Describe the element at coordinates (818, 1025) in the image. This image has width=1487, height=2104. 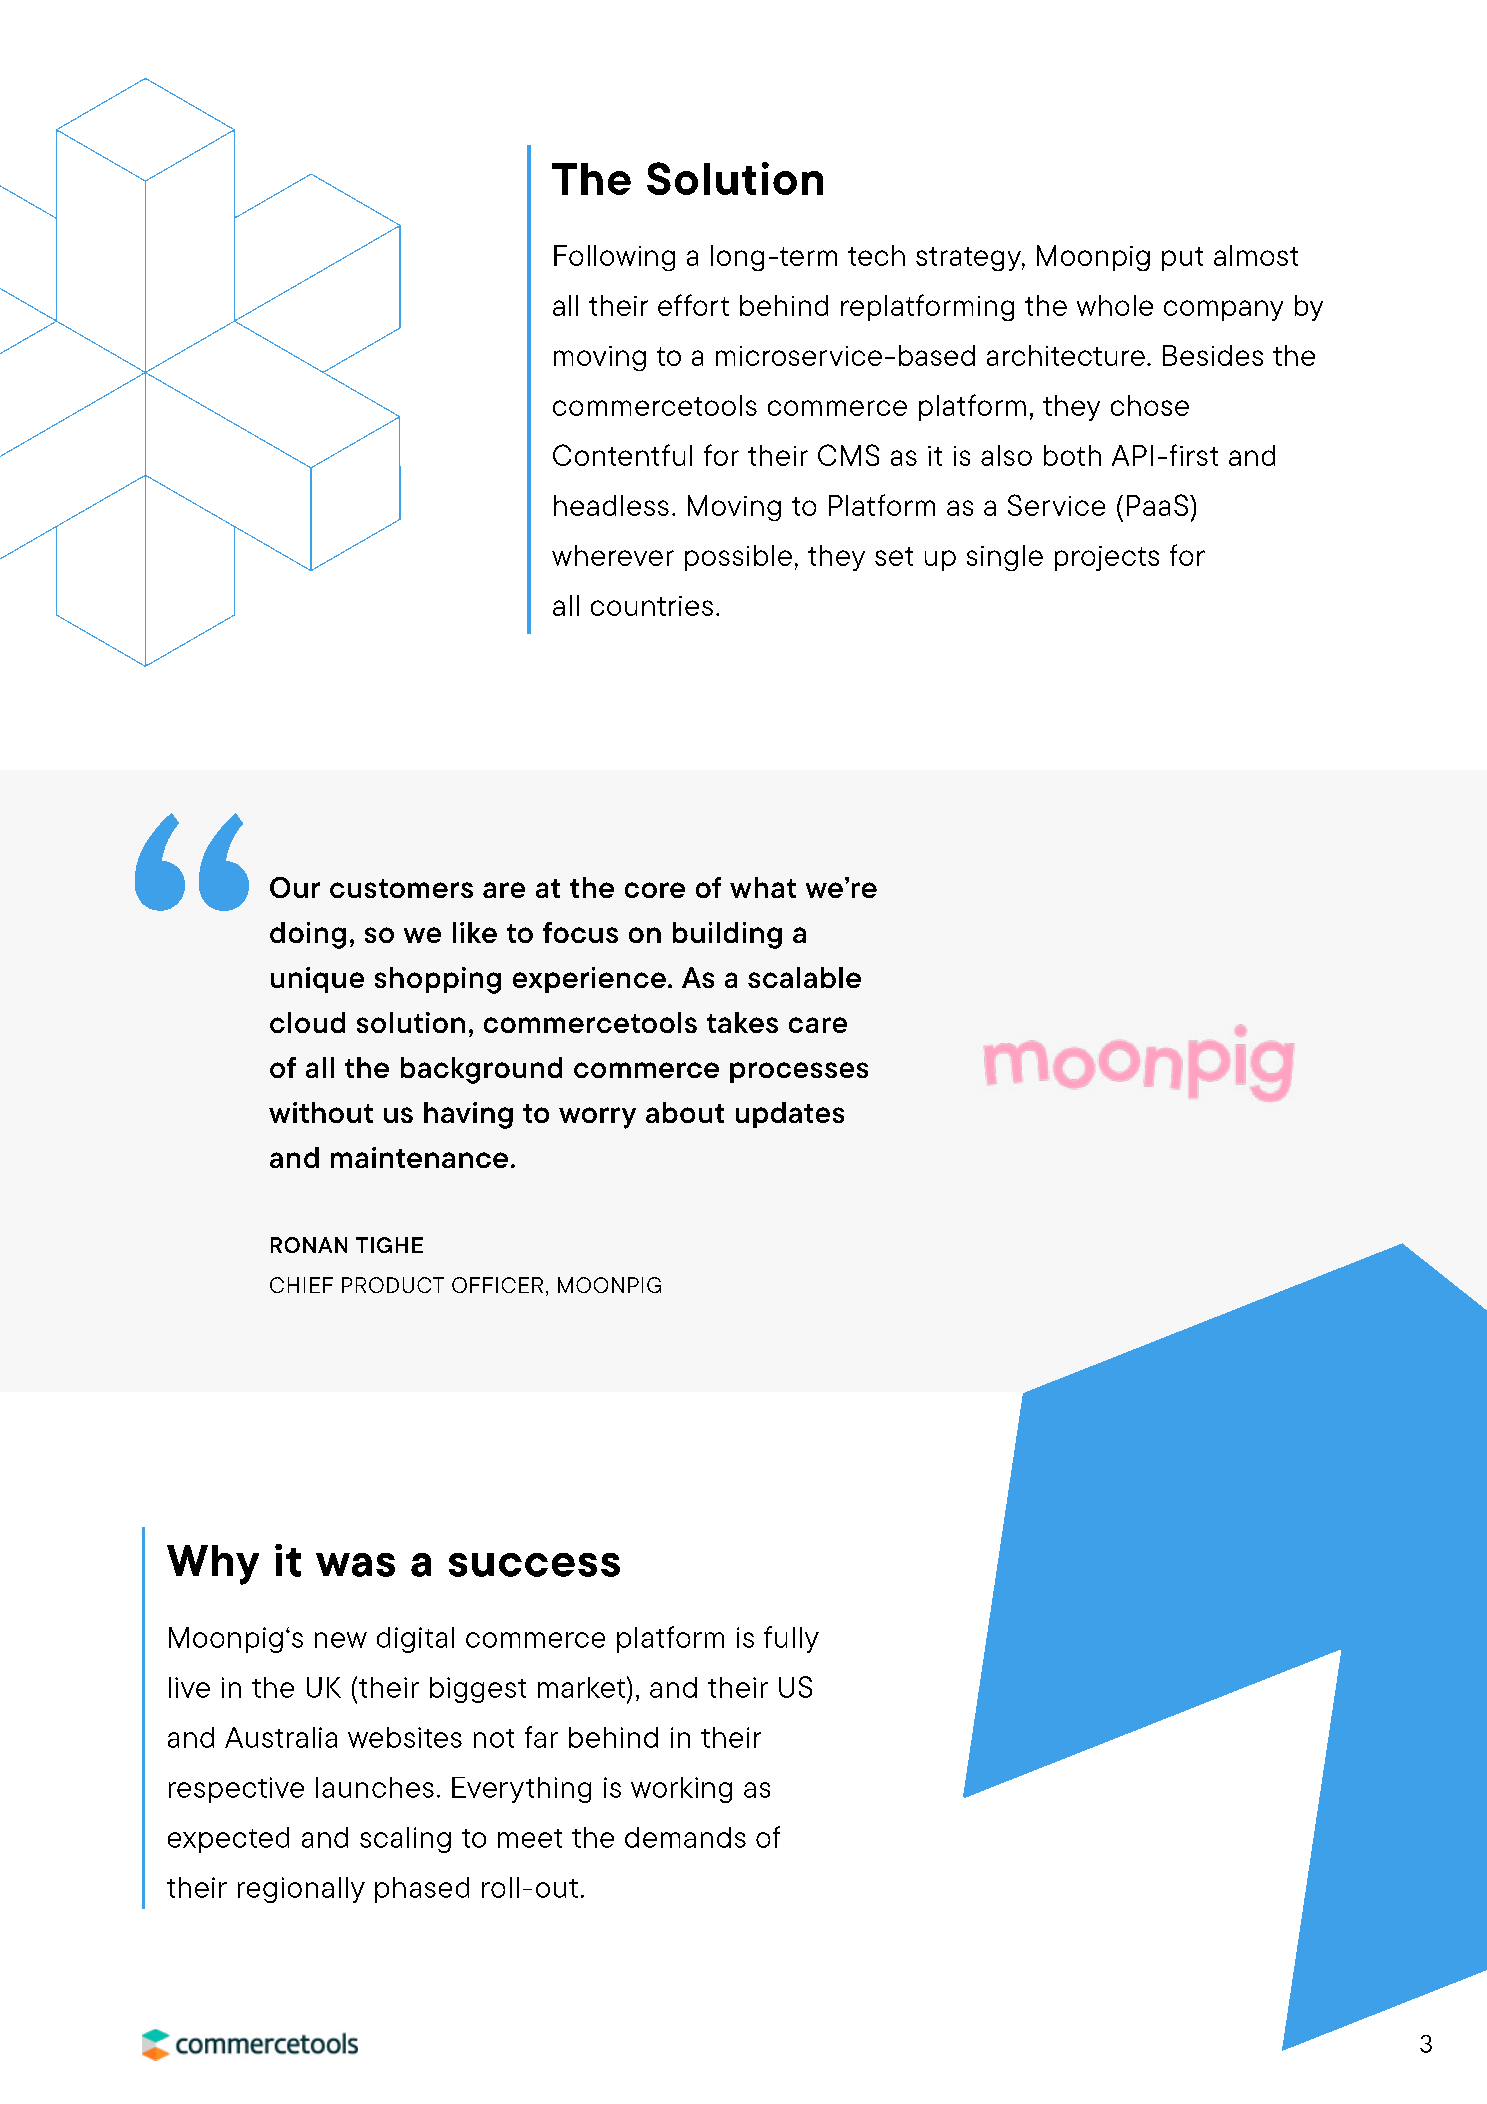
I see `care` at that location.
